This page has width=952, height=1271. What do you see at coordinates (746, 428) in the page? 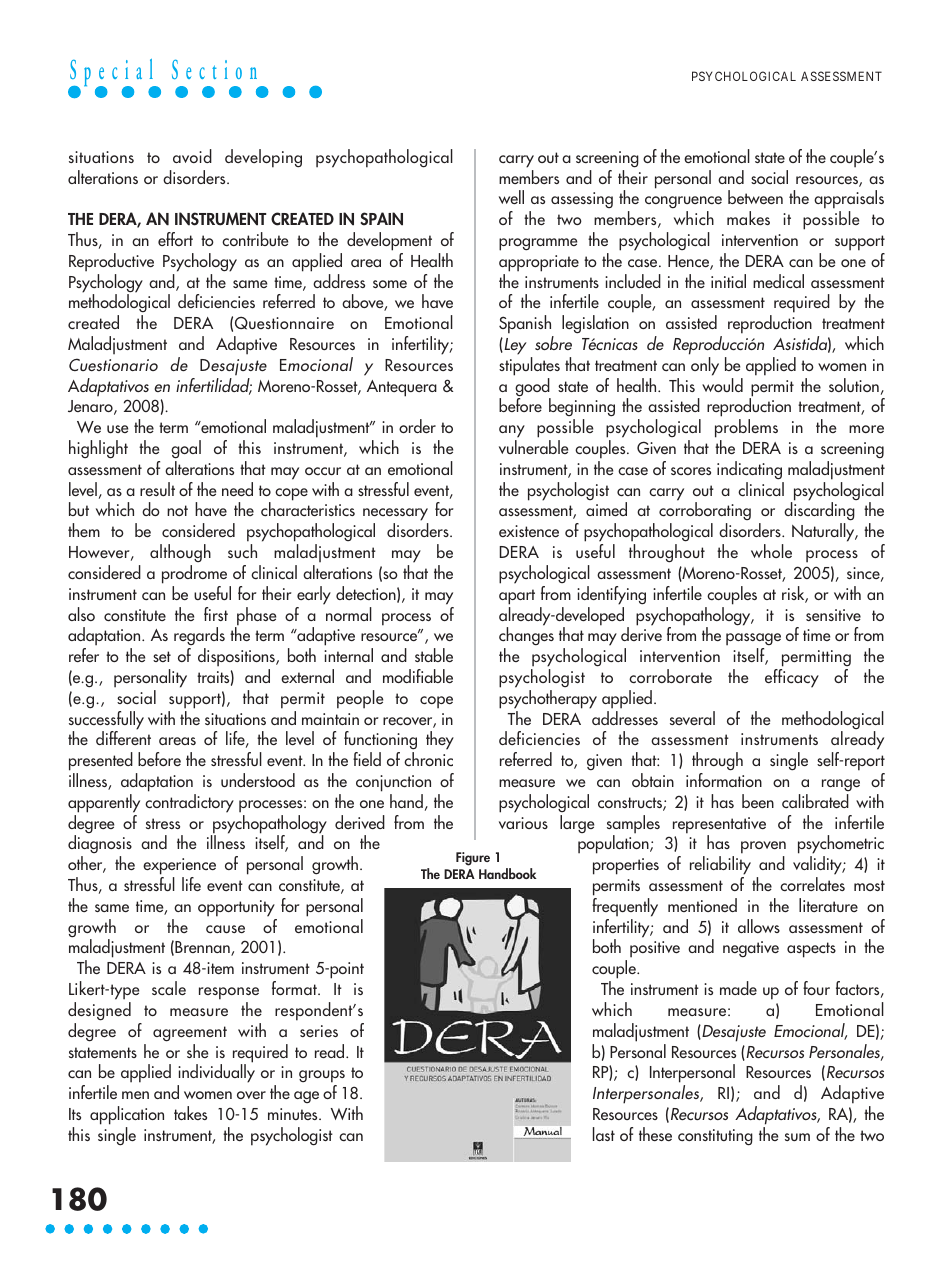
I see `problems` at bounding box center [746, 428].
